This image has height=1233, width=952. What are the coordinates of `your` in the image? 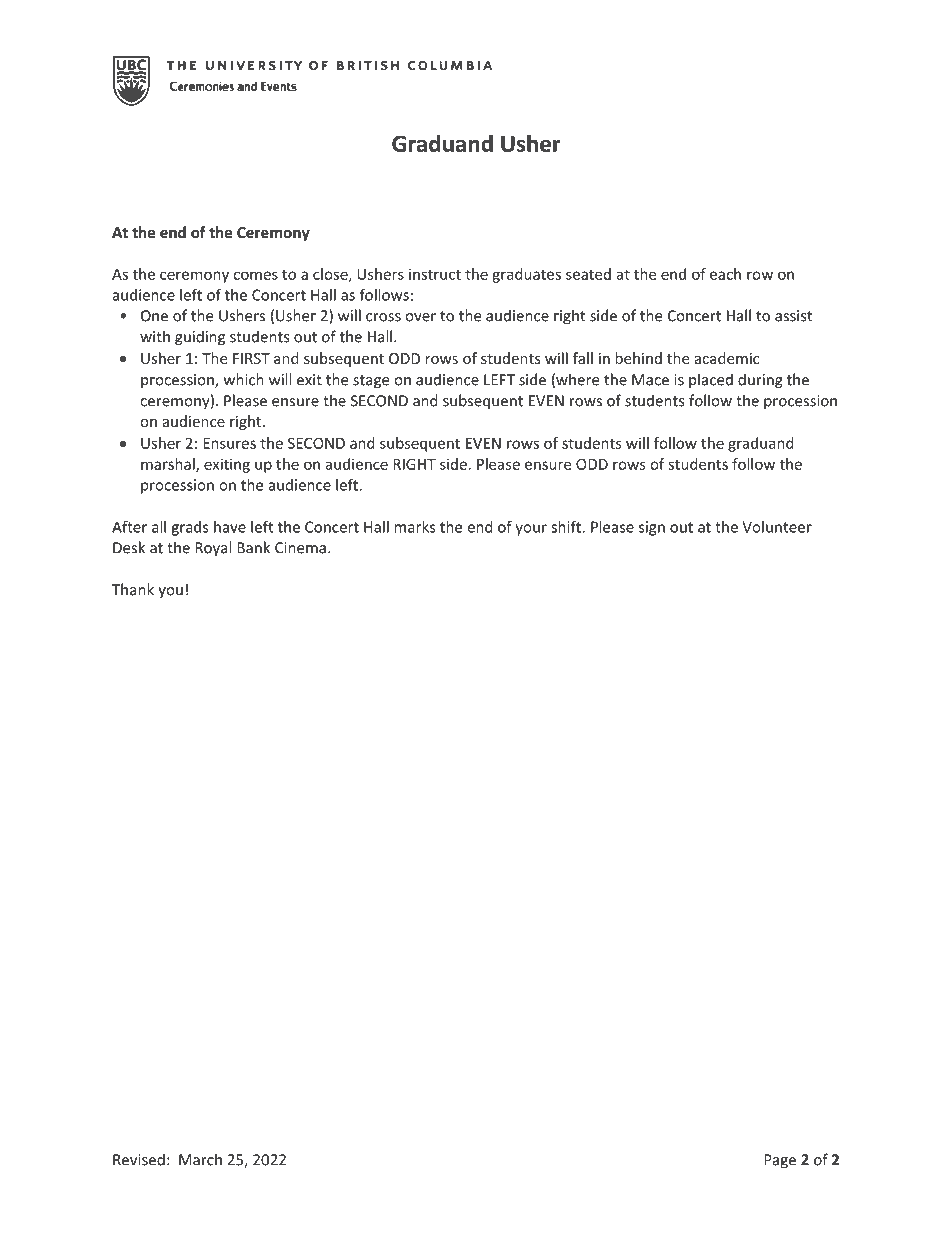 It's located at (531, 530).
